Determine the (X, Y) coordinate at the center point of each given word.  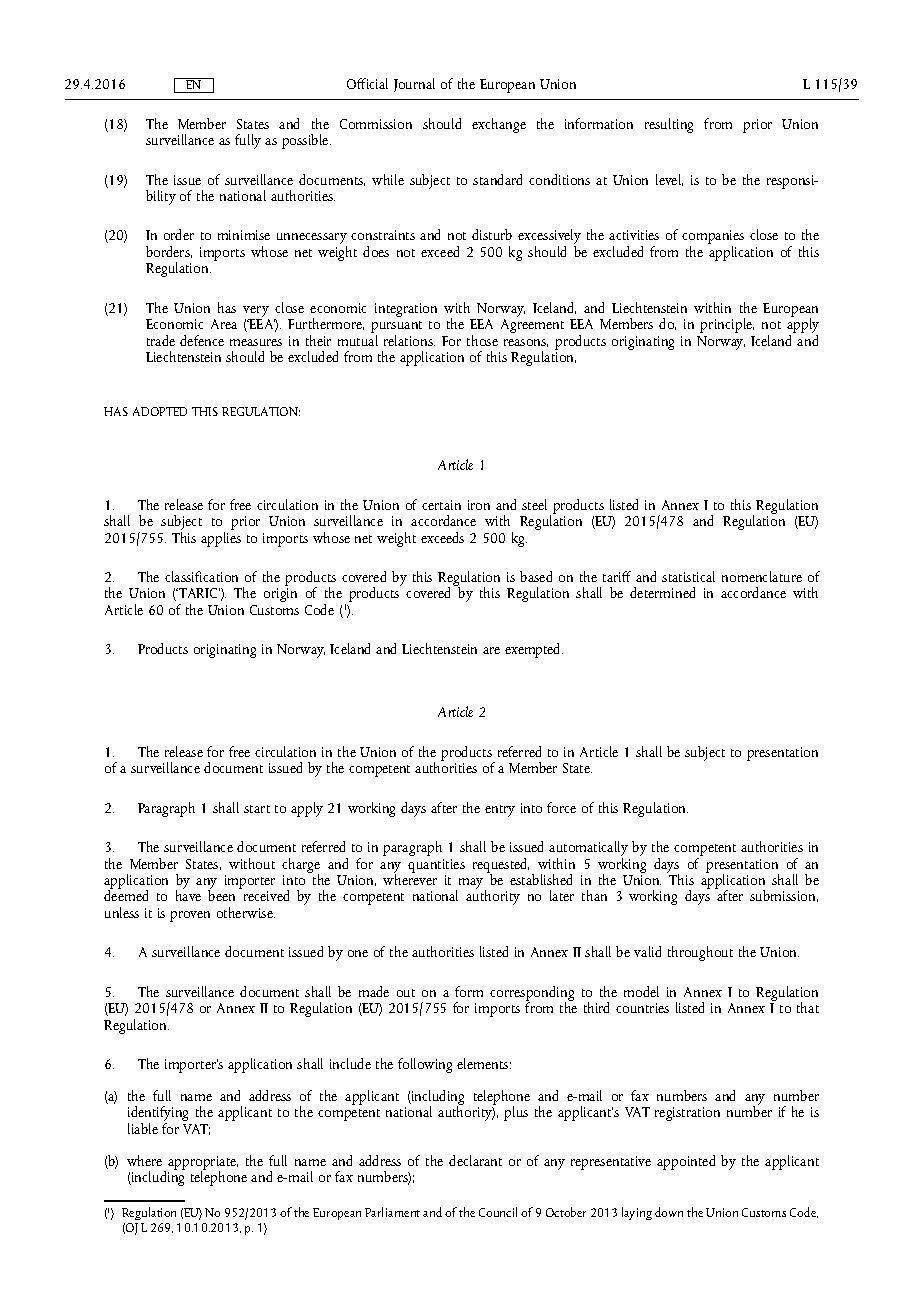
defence (202, 340)
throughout (700, 953)
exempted (534, 650)
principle (727, 325)
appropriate (203, 1164)
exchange (499, 125)
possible (306, 141)
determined (662, 592)
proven (190, 916)
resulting (669, 125)
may (472, 885)
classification (201, 576)
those (482, 340)
